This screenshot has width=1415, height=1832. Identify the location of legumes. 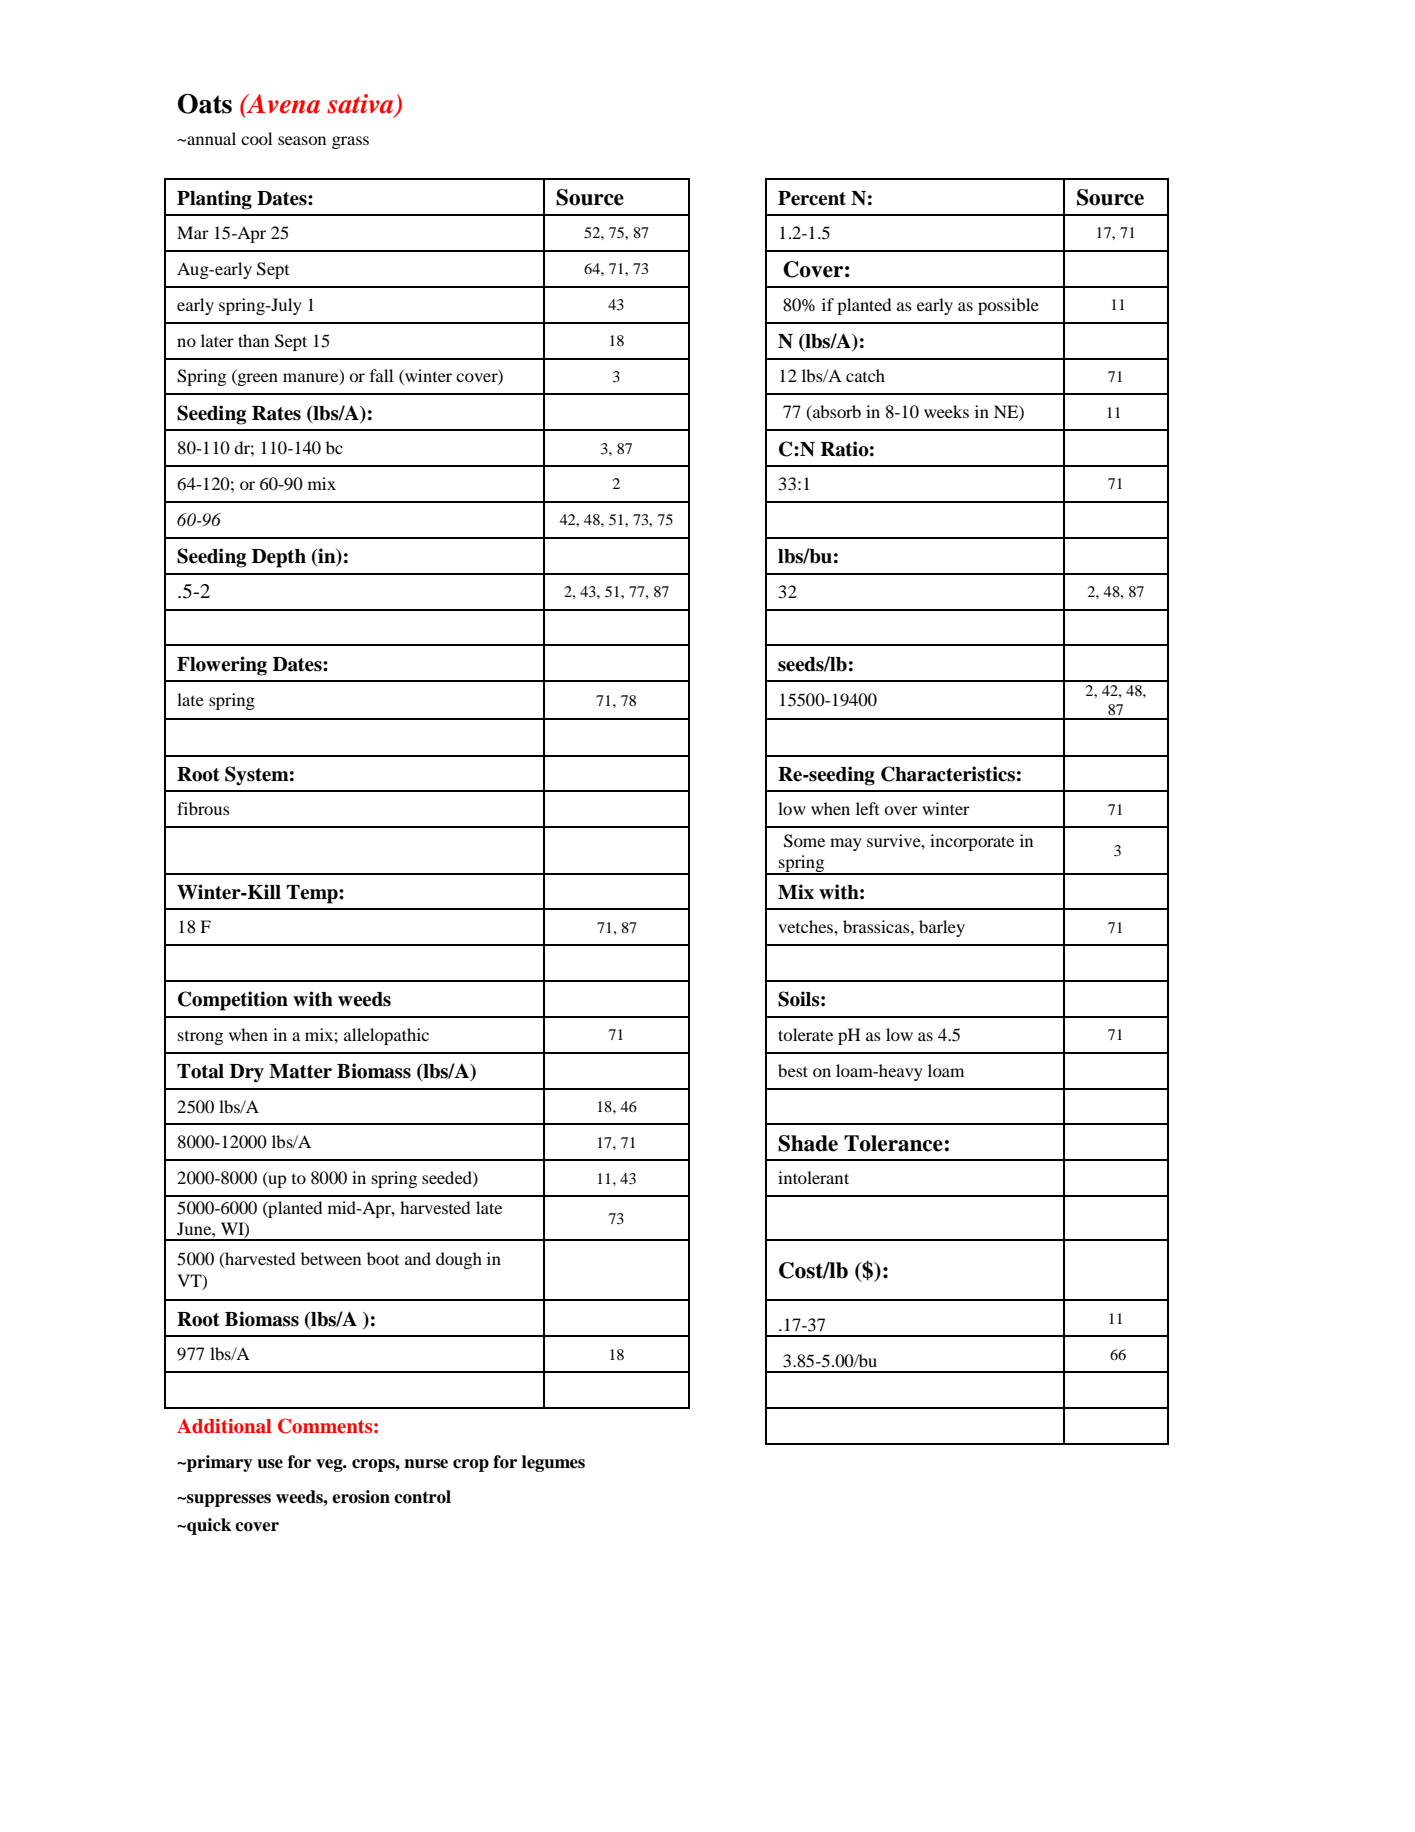
(553, 1463).
